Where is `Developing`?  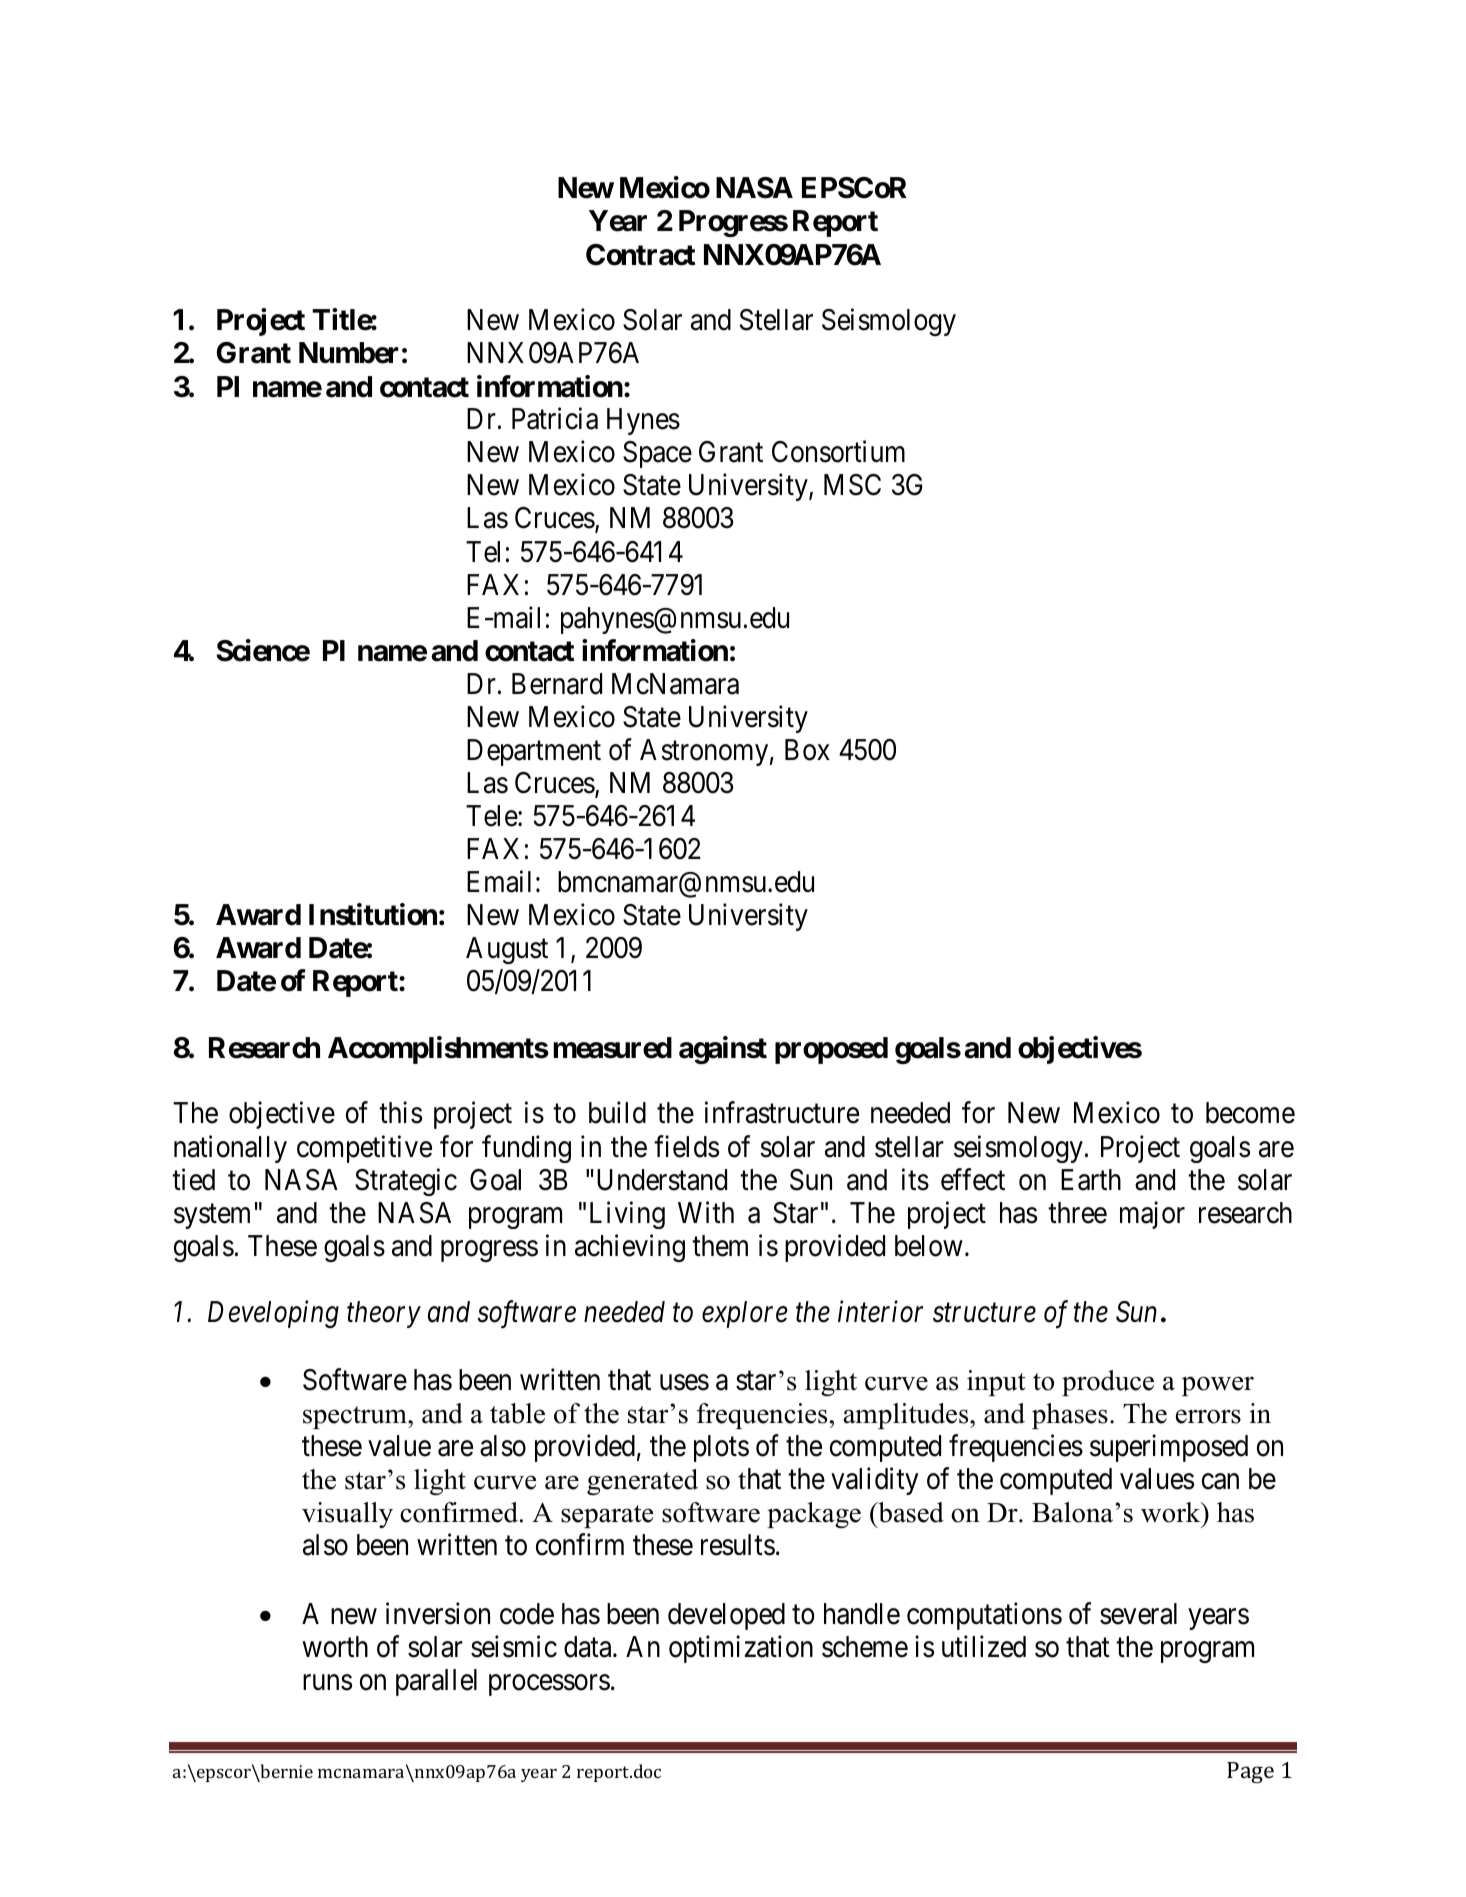 Developing is located at coordinates (273, 1314).
